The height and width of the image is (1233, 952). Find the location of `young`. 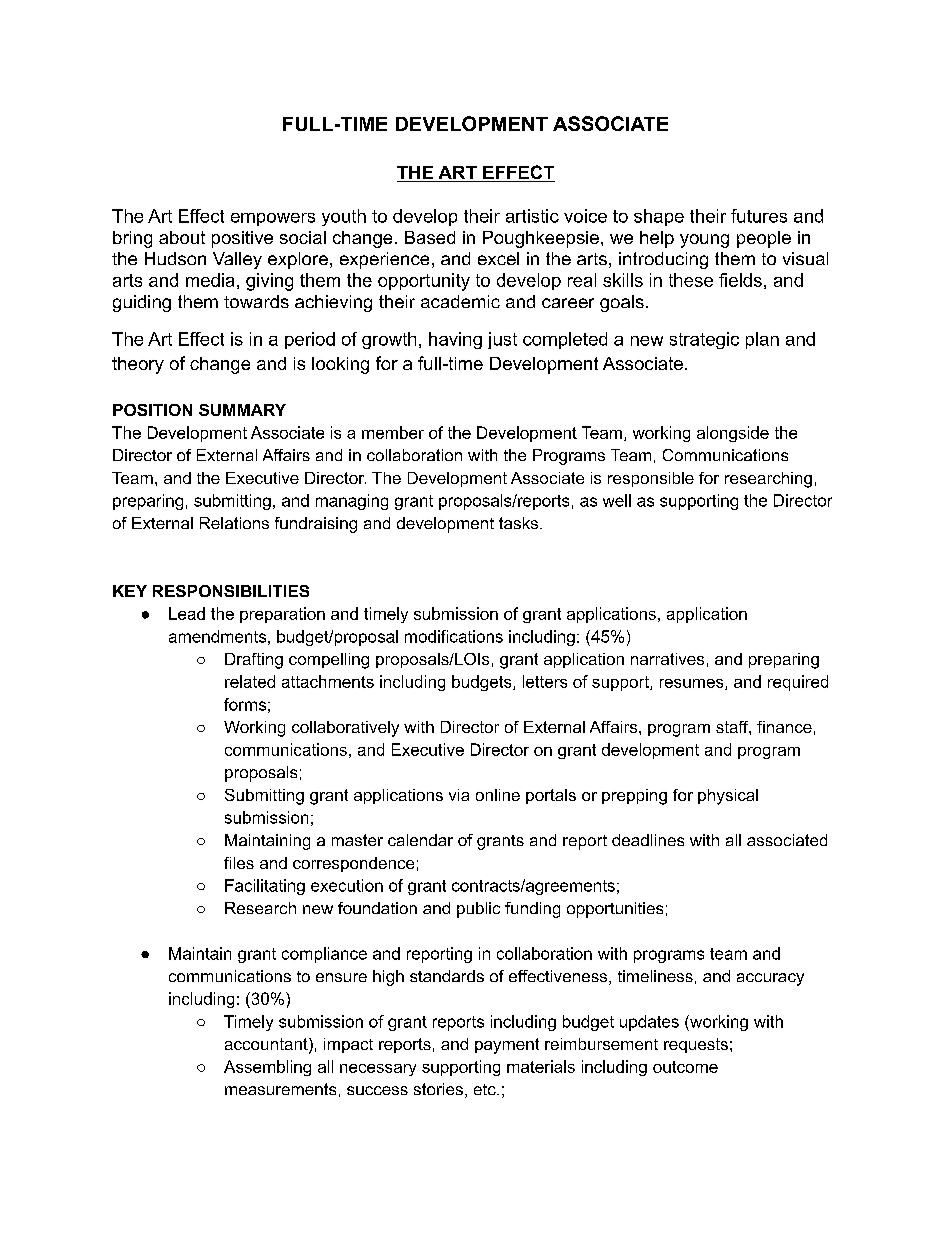

young is located at coordinates (704, 241).
